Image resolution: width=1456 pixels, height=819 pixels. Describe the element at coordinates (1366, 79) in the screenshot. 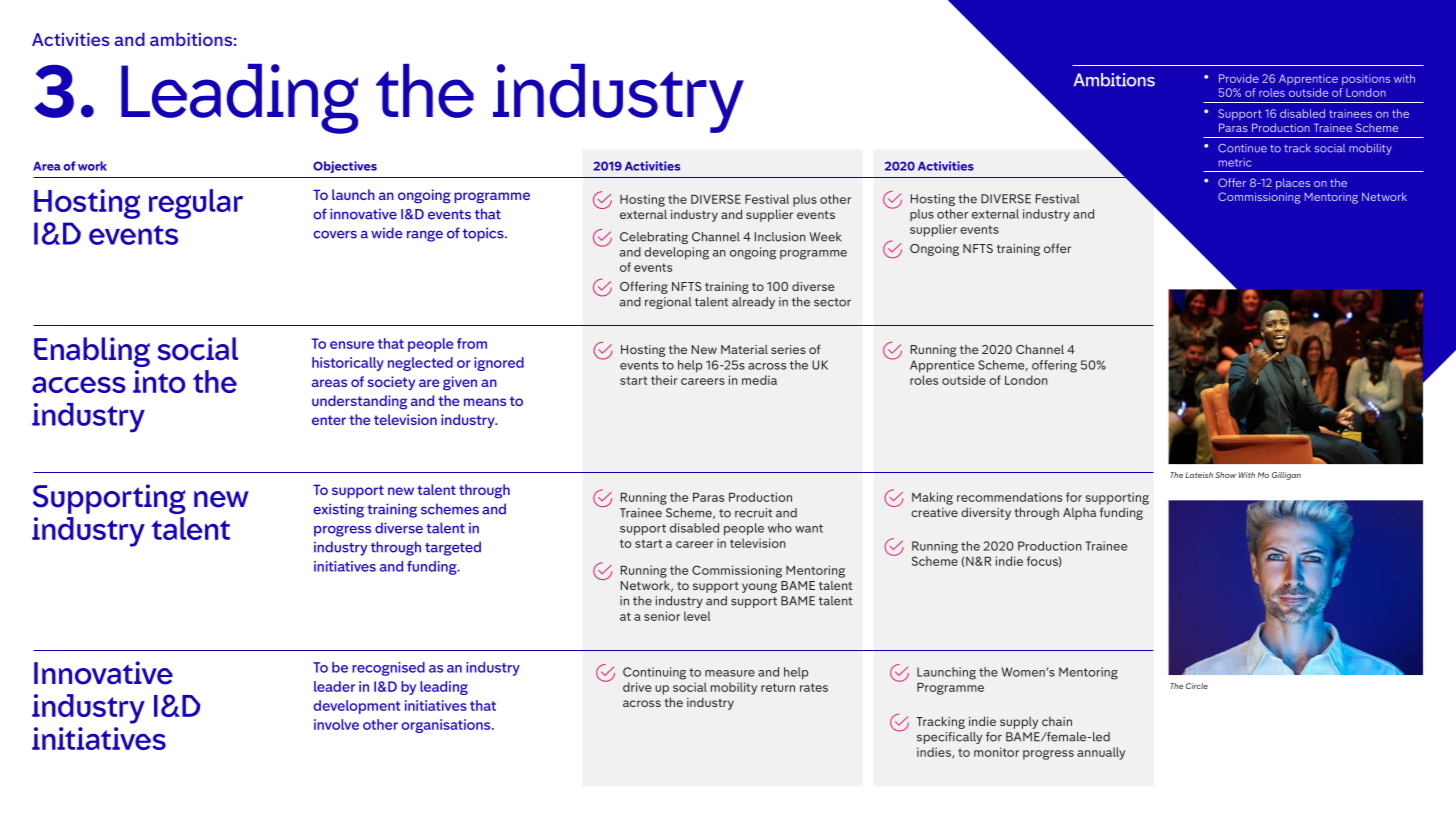

I see `positions` at that location.
